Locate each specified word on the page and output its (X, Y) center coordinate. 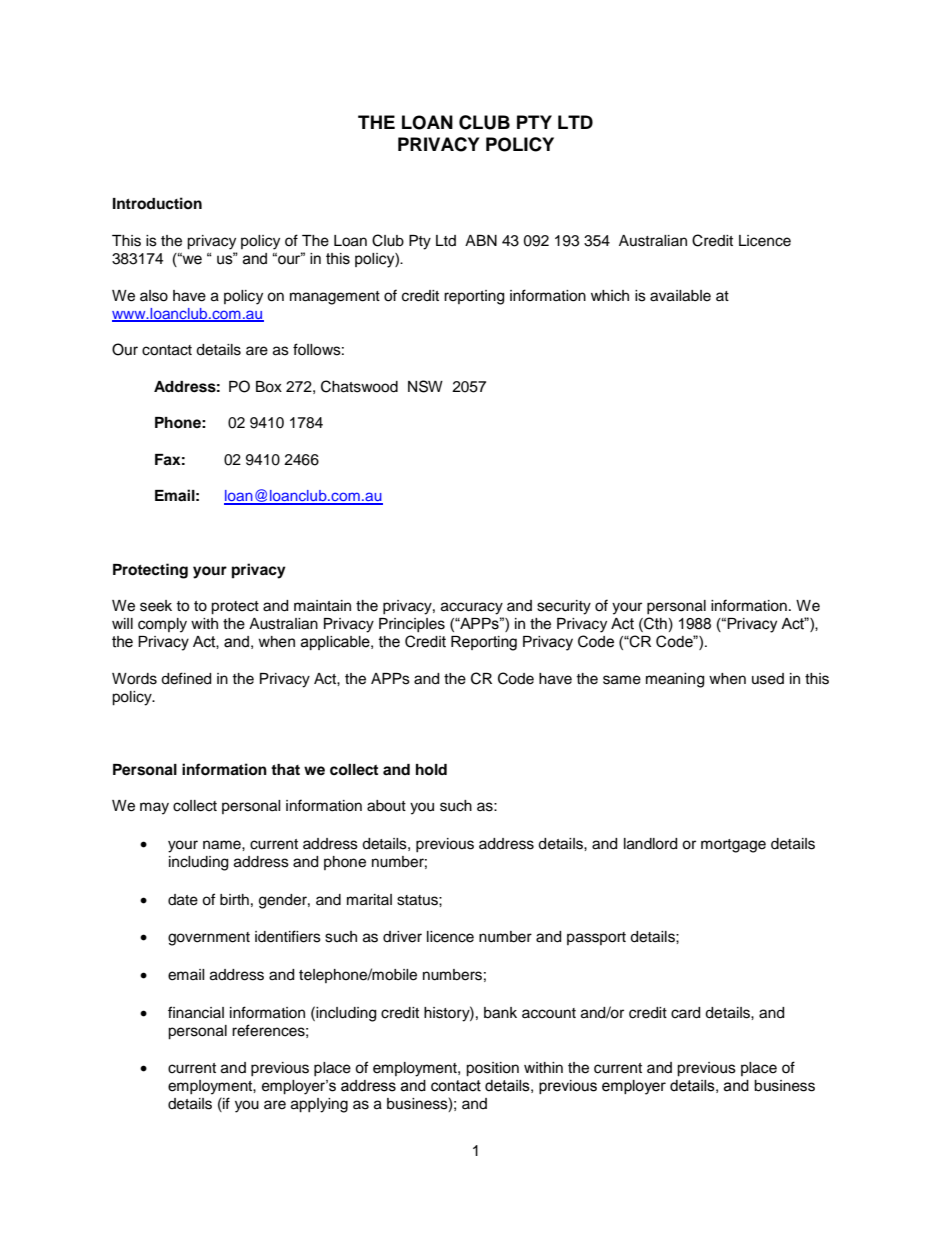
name (223, 845)
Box (269, 387)
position (492, 1069)
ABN (481, 240)
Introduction (157, 203)
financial (196, 1012)
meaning (675, 680)
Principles (412, 625)
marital (369, 900)
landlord (650, 844)
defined (186, 678)
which (610, 296)
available (680, 296)
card (685, 1013)
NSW (425, 386)
